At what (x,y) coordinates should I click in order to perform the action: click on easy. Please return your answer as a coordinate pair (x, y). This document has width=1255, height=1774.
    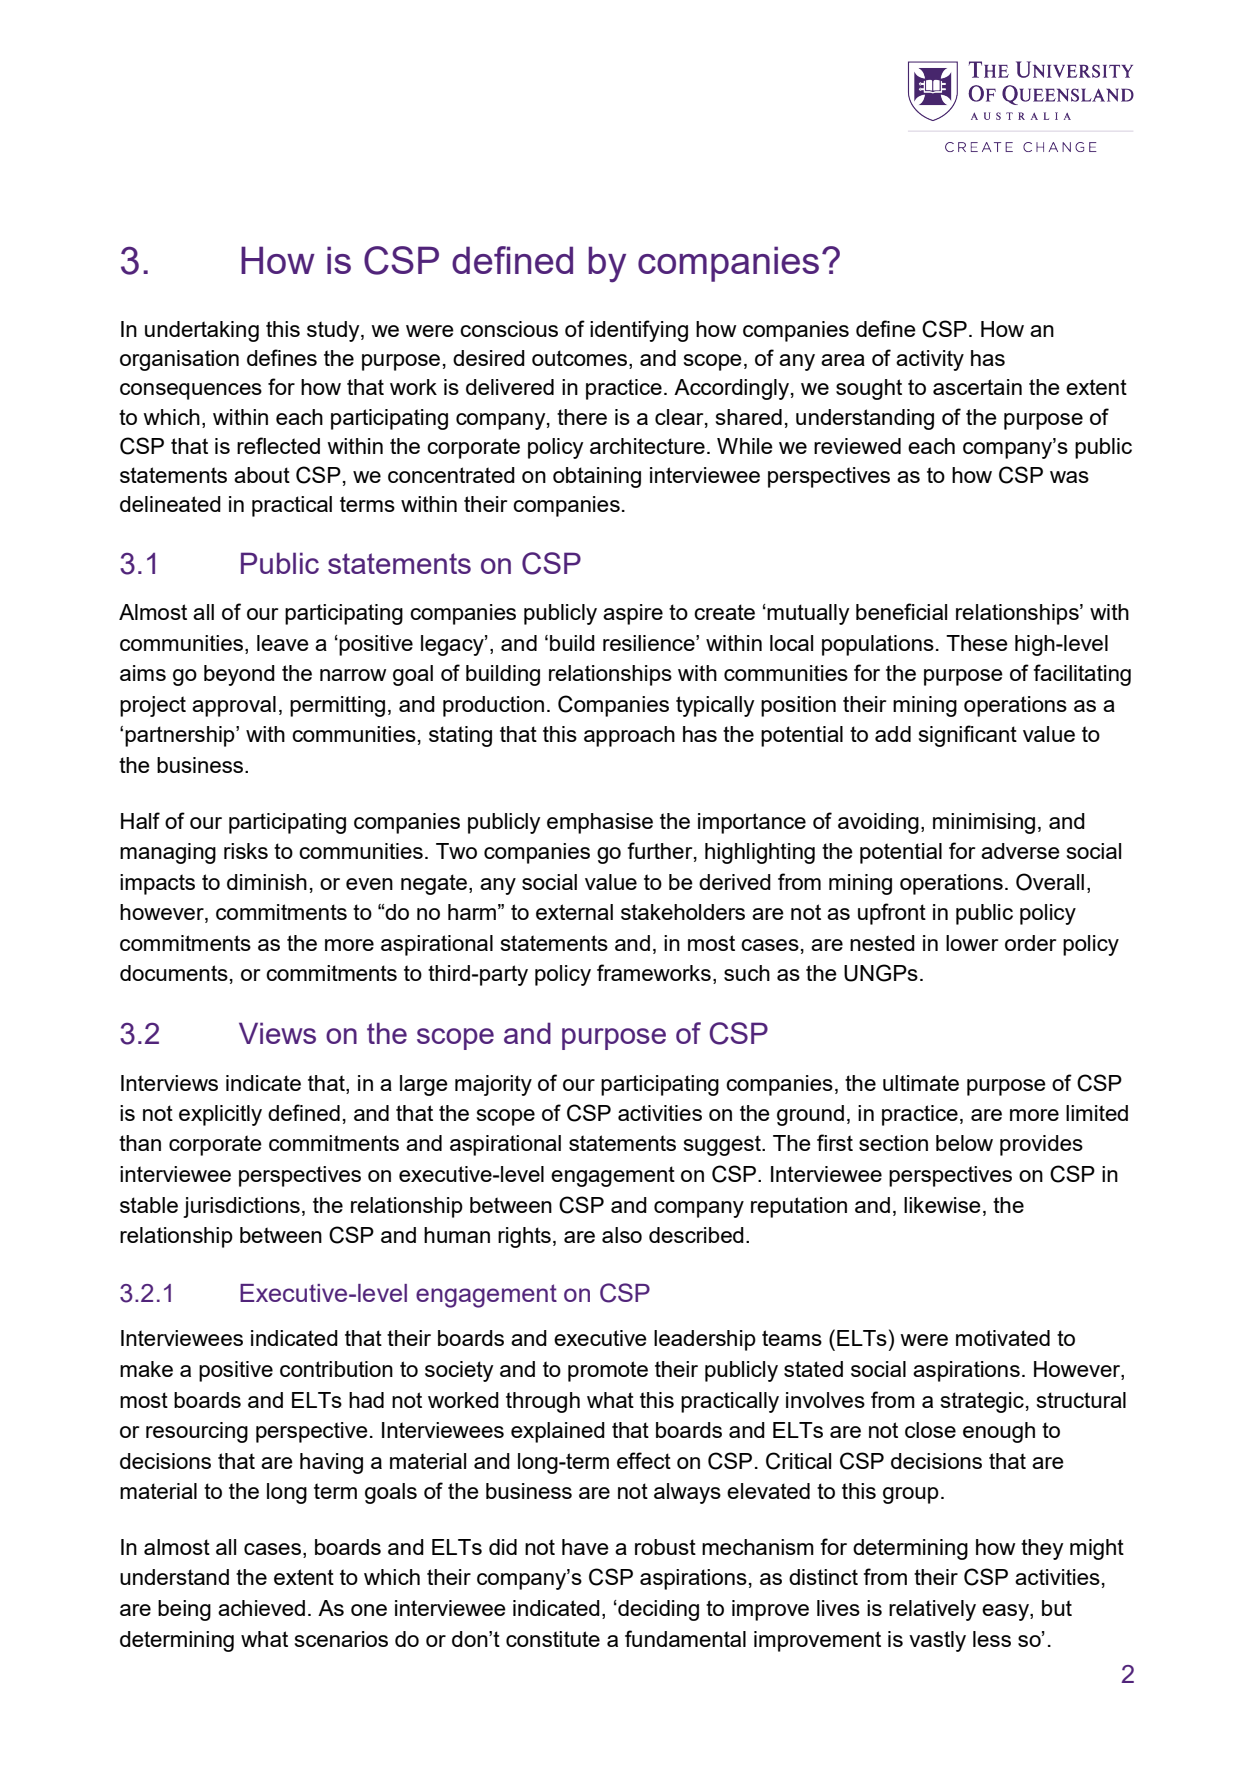
    Looking at the image, I should click on (1006, 1612).
